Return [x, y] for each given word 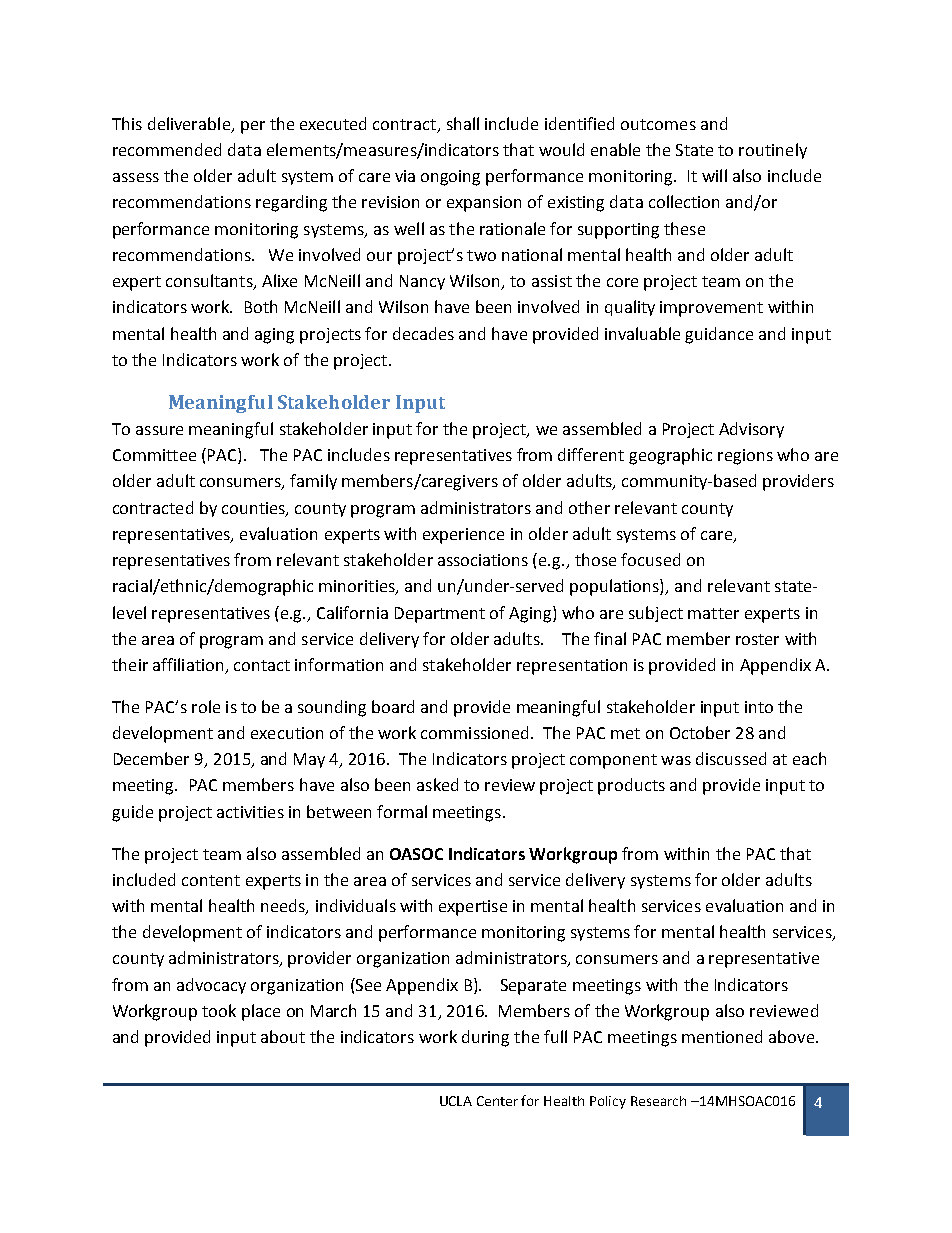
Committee [154, 455]
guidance [719, 335]
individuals [356, 905]
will [714, 175]
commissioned [474, 732]
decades [423, 333]
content [211, 880]
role [206, 706]
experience [463, 536]
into [759, 707]
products [631, 786]
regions [745, 457]
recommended [167, 149]
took [219, 1010]
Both [261, 306]
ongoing [450, 178]
